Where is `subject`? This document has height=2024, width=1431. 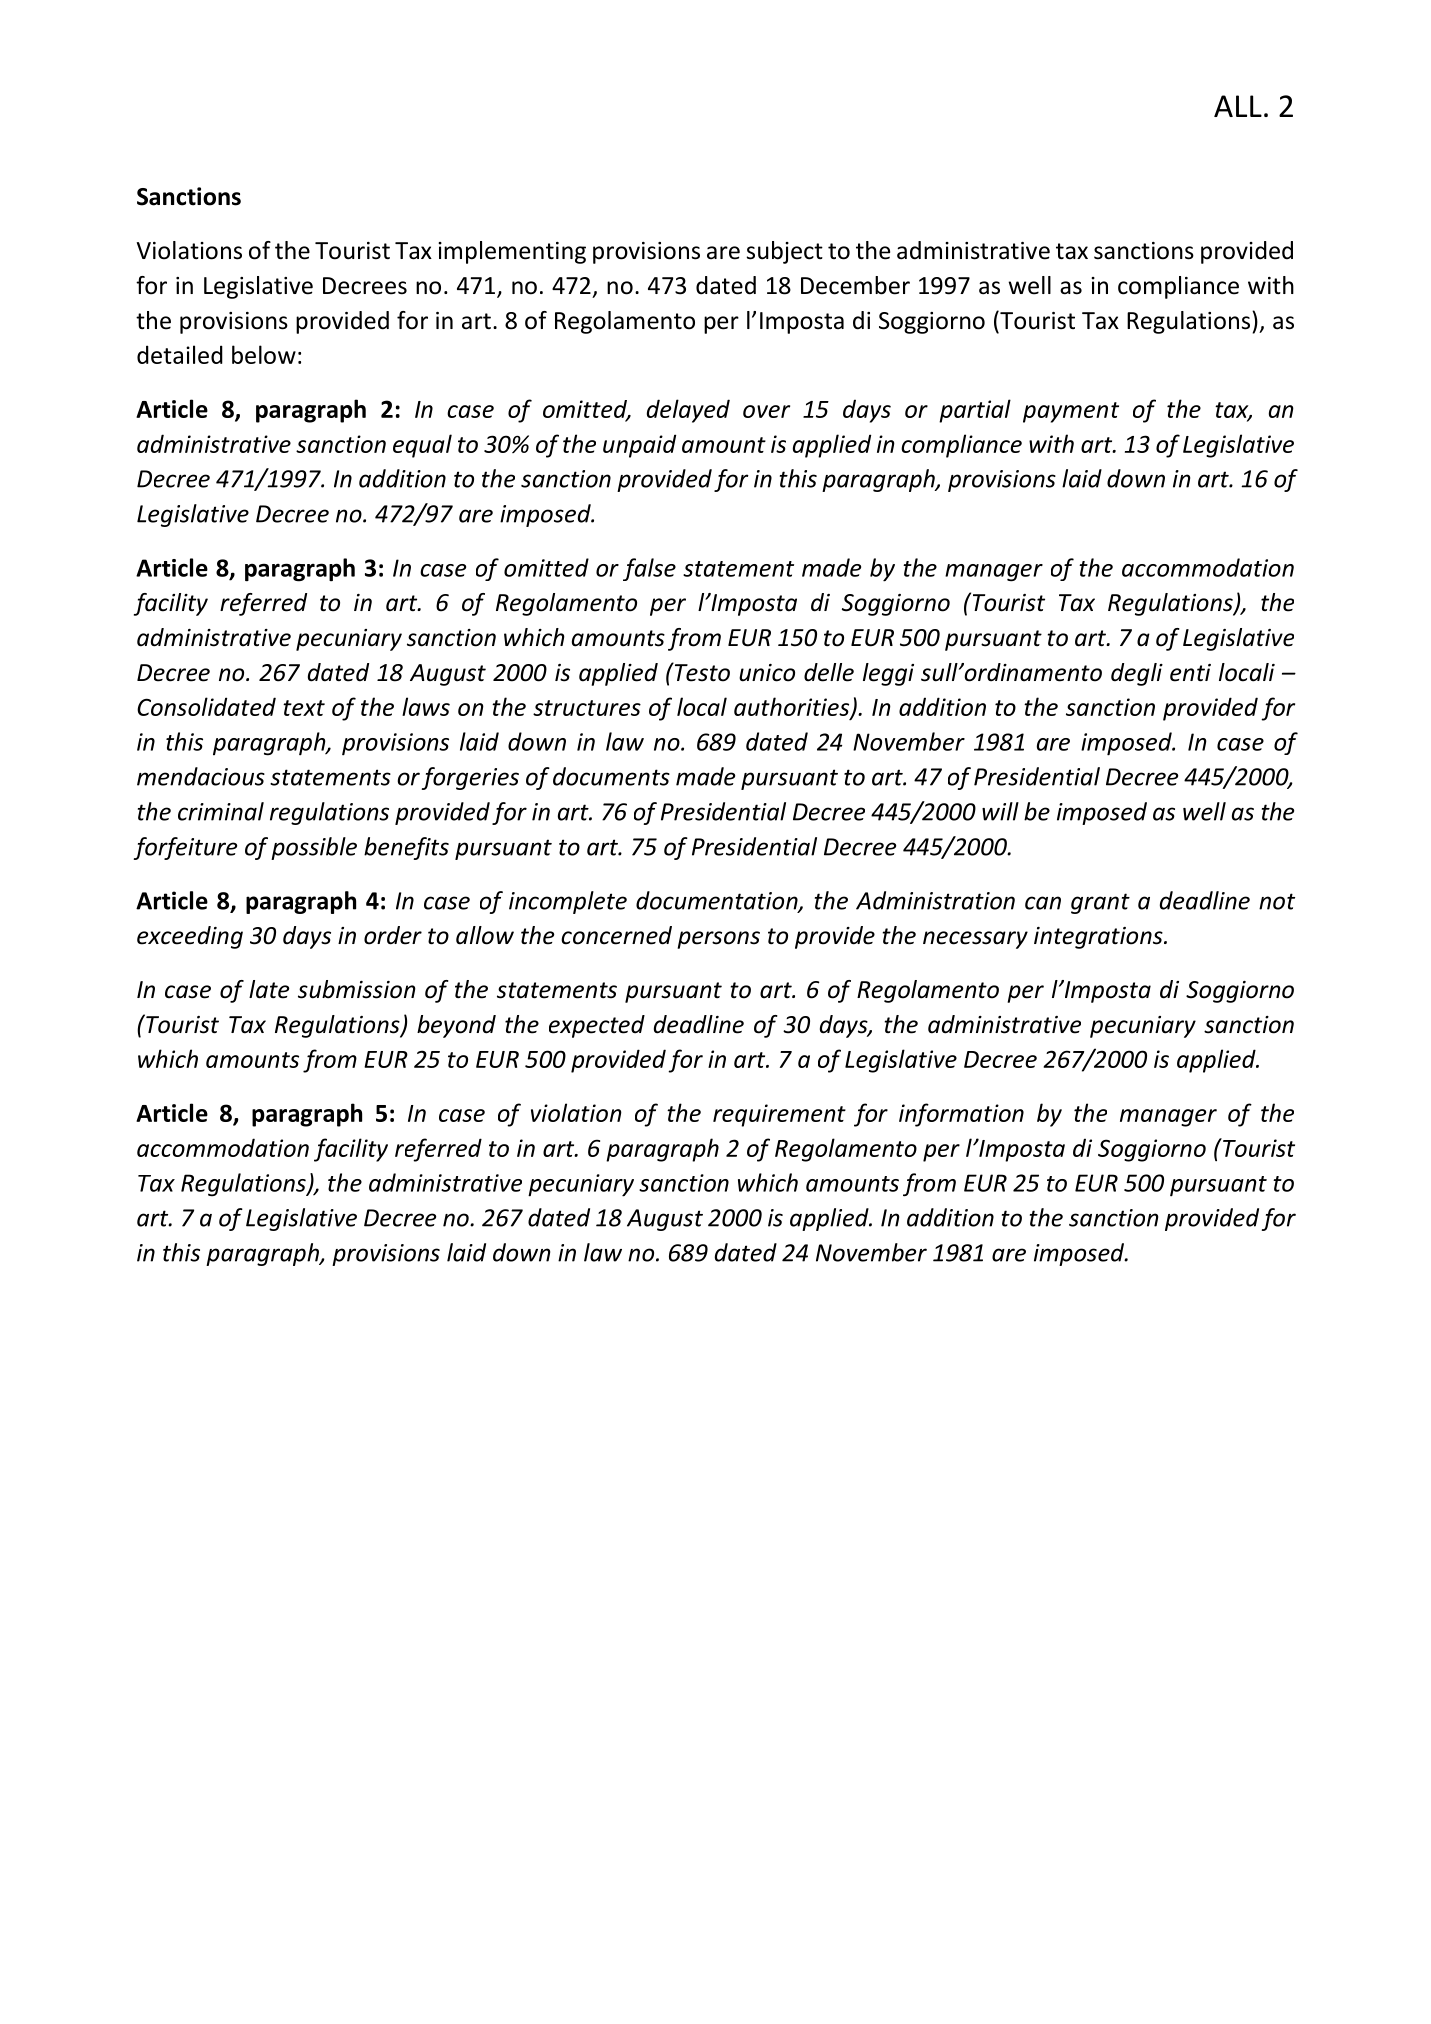 subject is located at coordinates (785, 252).
